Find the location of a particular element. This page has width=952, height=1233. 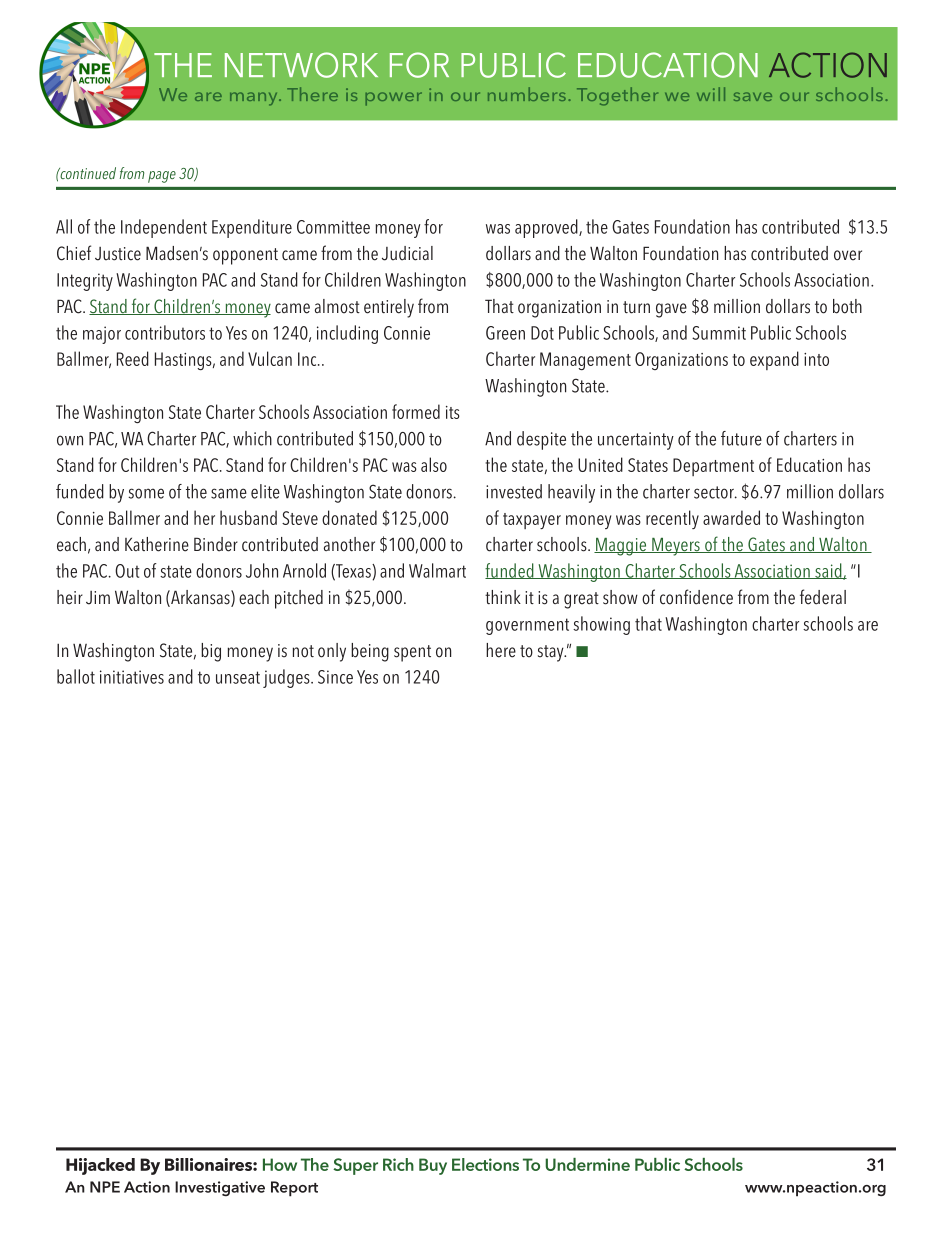

spent is located at coordinates (412, 653).
